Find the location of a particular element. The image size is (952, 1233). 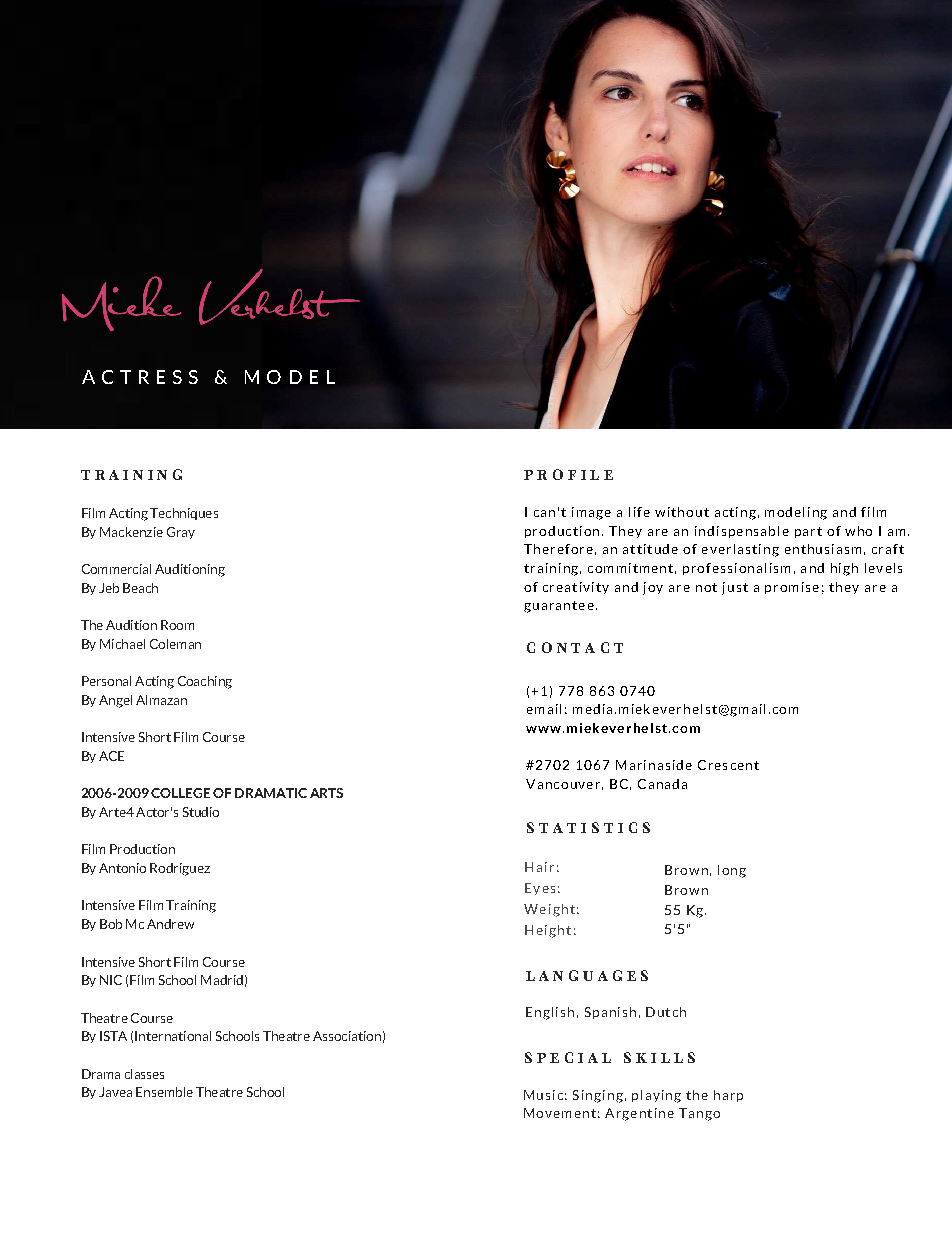

harp is located at coordinates (728, 1096).
